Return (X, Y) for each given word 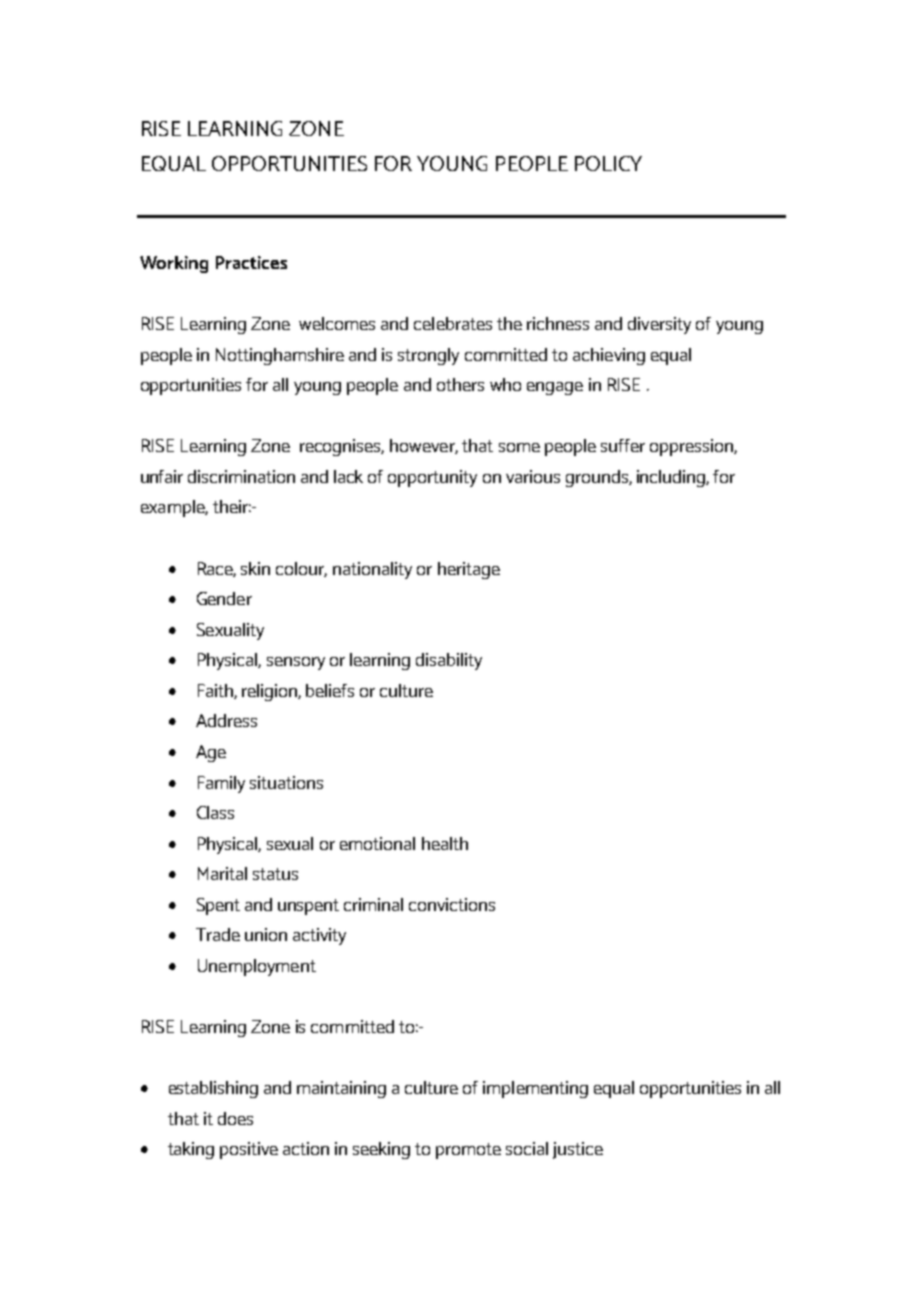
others (460, 384)
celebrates (453, 323)
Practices (251, 262)
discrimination (241, 476)
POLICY (608, 163)
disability (449, 661)
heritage (469, 570)
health (445, 843)
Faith (216, 691)
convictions (452, 904)
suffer (623, 445)
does (235, 1118)
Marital (222, 873)
